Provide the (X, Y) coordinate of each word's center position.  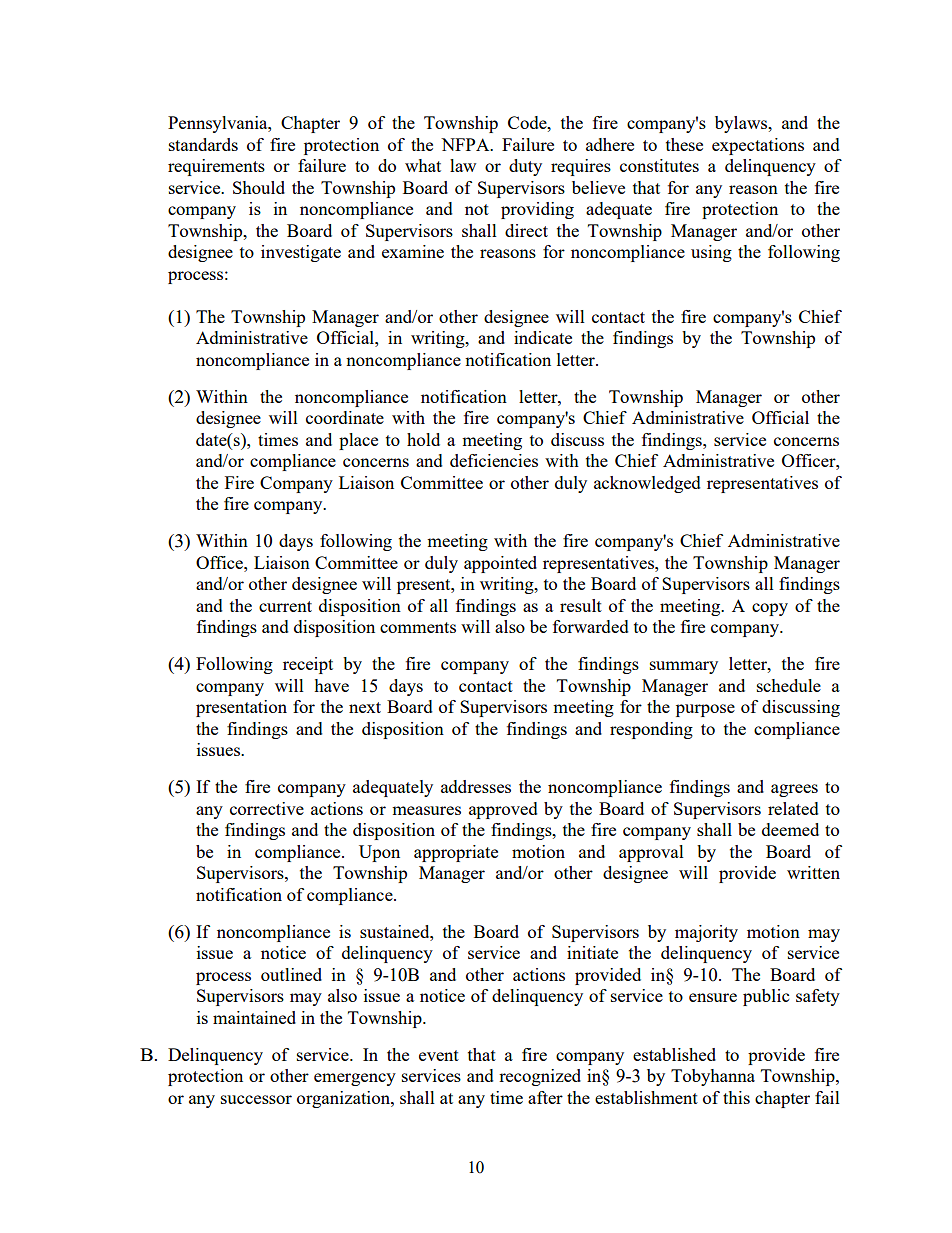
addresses (476, 786)
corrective (267, 808)
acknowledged (647, 484)
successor (256, 1099)
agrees (794, 790)
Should (259, 187)
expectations (758, 146)
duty (525, 167)
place (358, 441)
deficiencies (494, 460)
